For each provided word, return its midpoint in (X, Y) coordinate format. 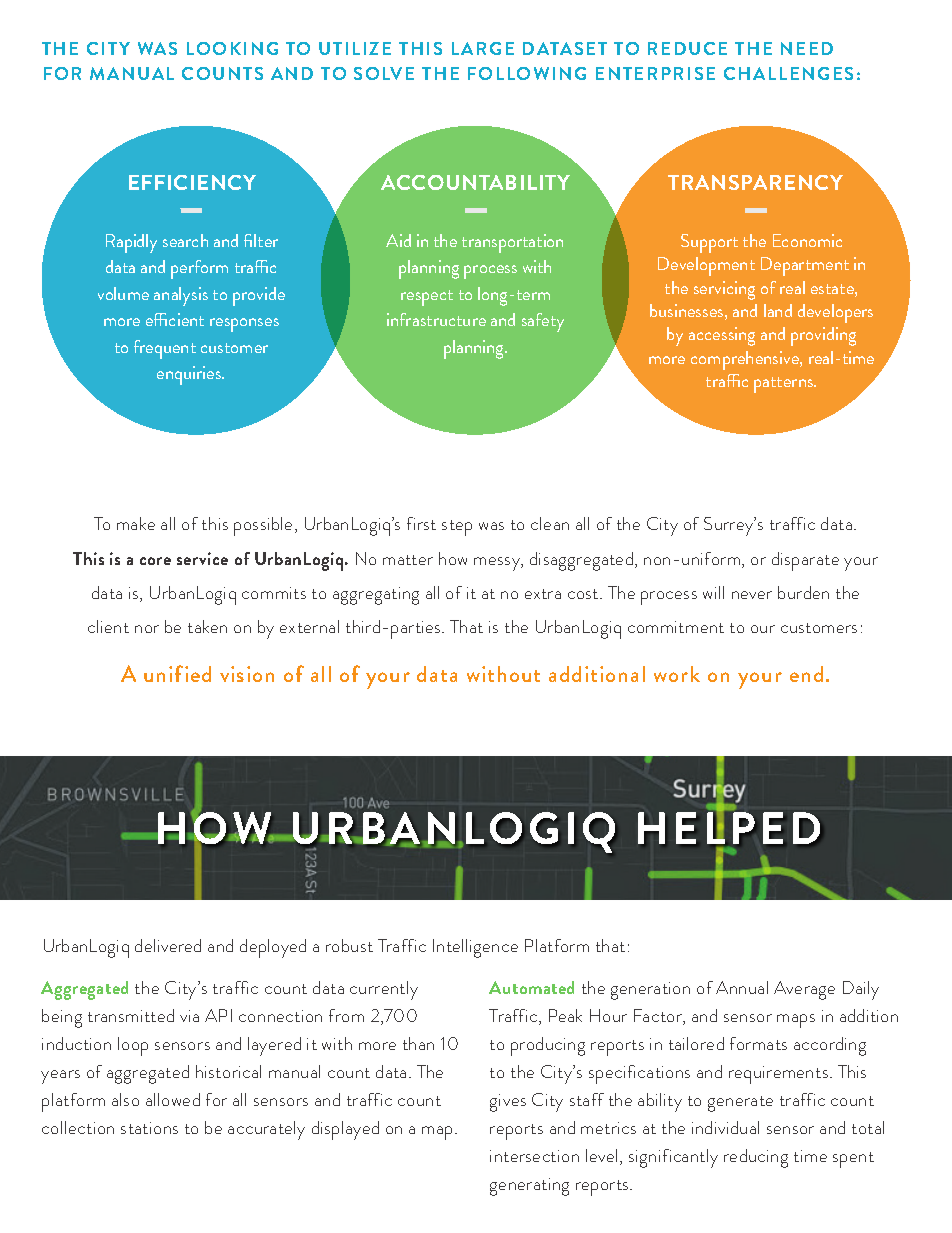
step (457, 528)
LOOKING (232, 48)
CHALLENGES (788, 73)
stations (149, 1128)
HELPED (729, 827)
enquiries (190, 375)
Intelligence (475, 948)
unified (177, 673)
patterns (785, 385)
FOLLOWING (527, 73)
